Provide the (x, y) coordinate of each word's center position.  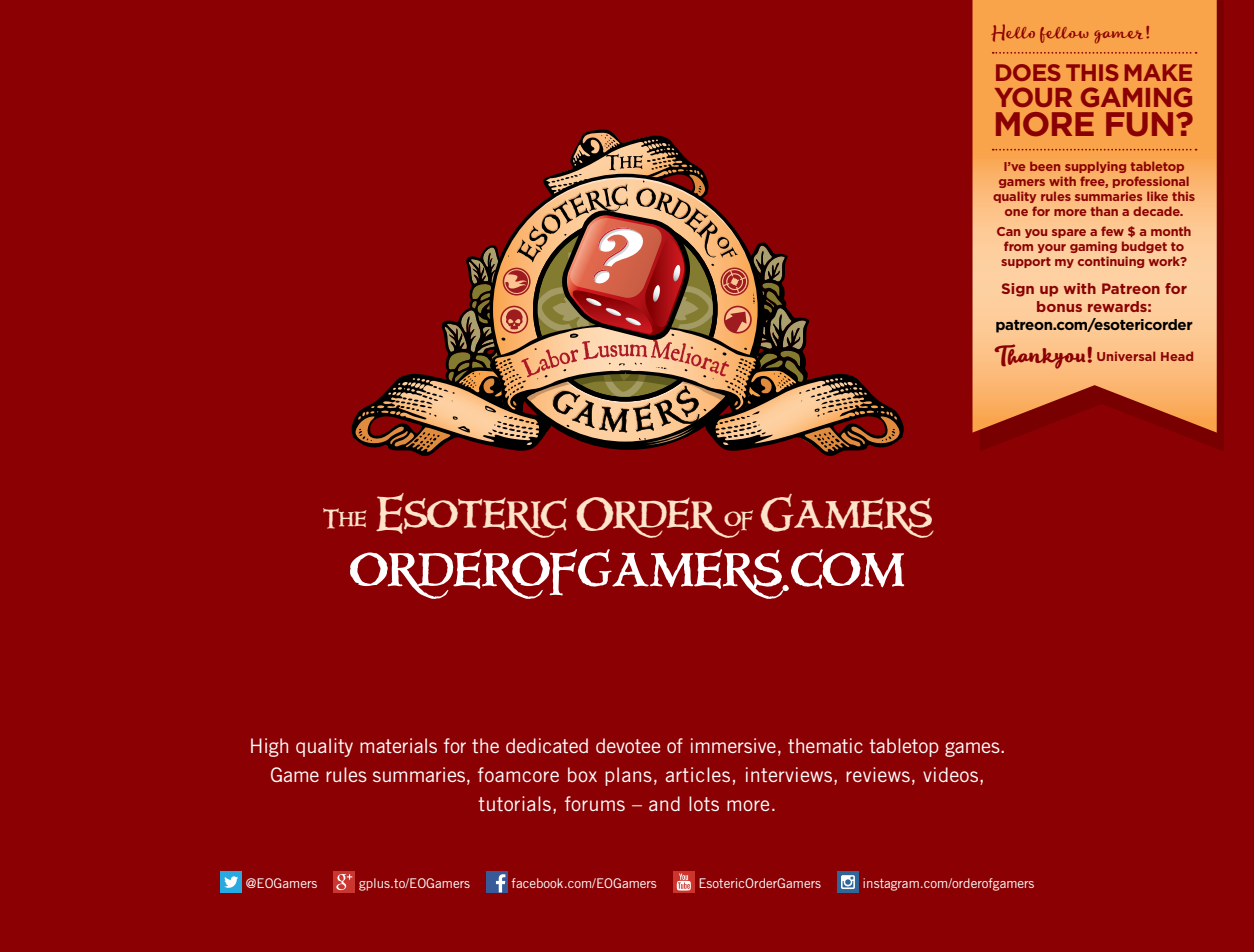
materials (398, 745)
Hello (1013, 33)
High (269, 747)
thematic (825, 745)
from (1018, 246)
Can (1008, 231)
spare (1069, 233)
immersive (733, 745)
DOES (1028, 72)
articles (697, 774)
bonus (1059, 306)
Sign (1018, 290)
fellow (1064, 35)
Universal (1126, 356)
